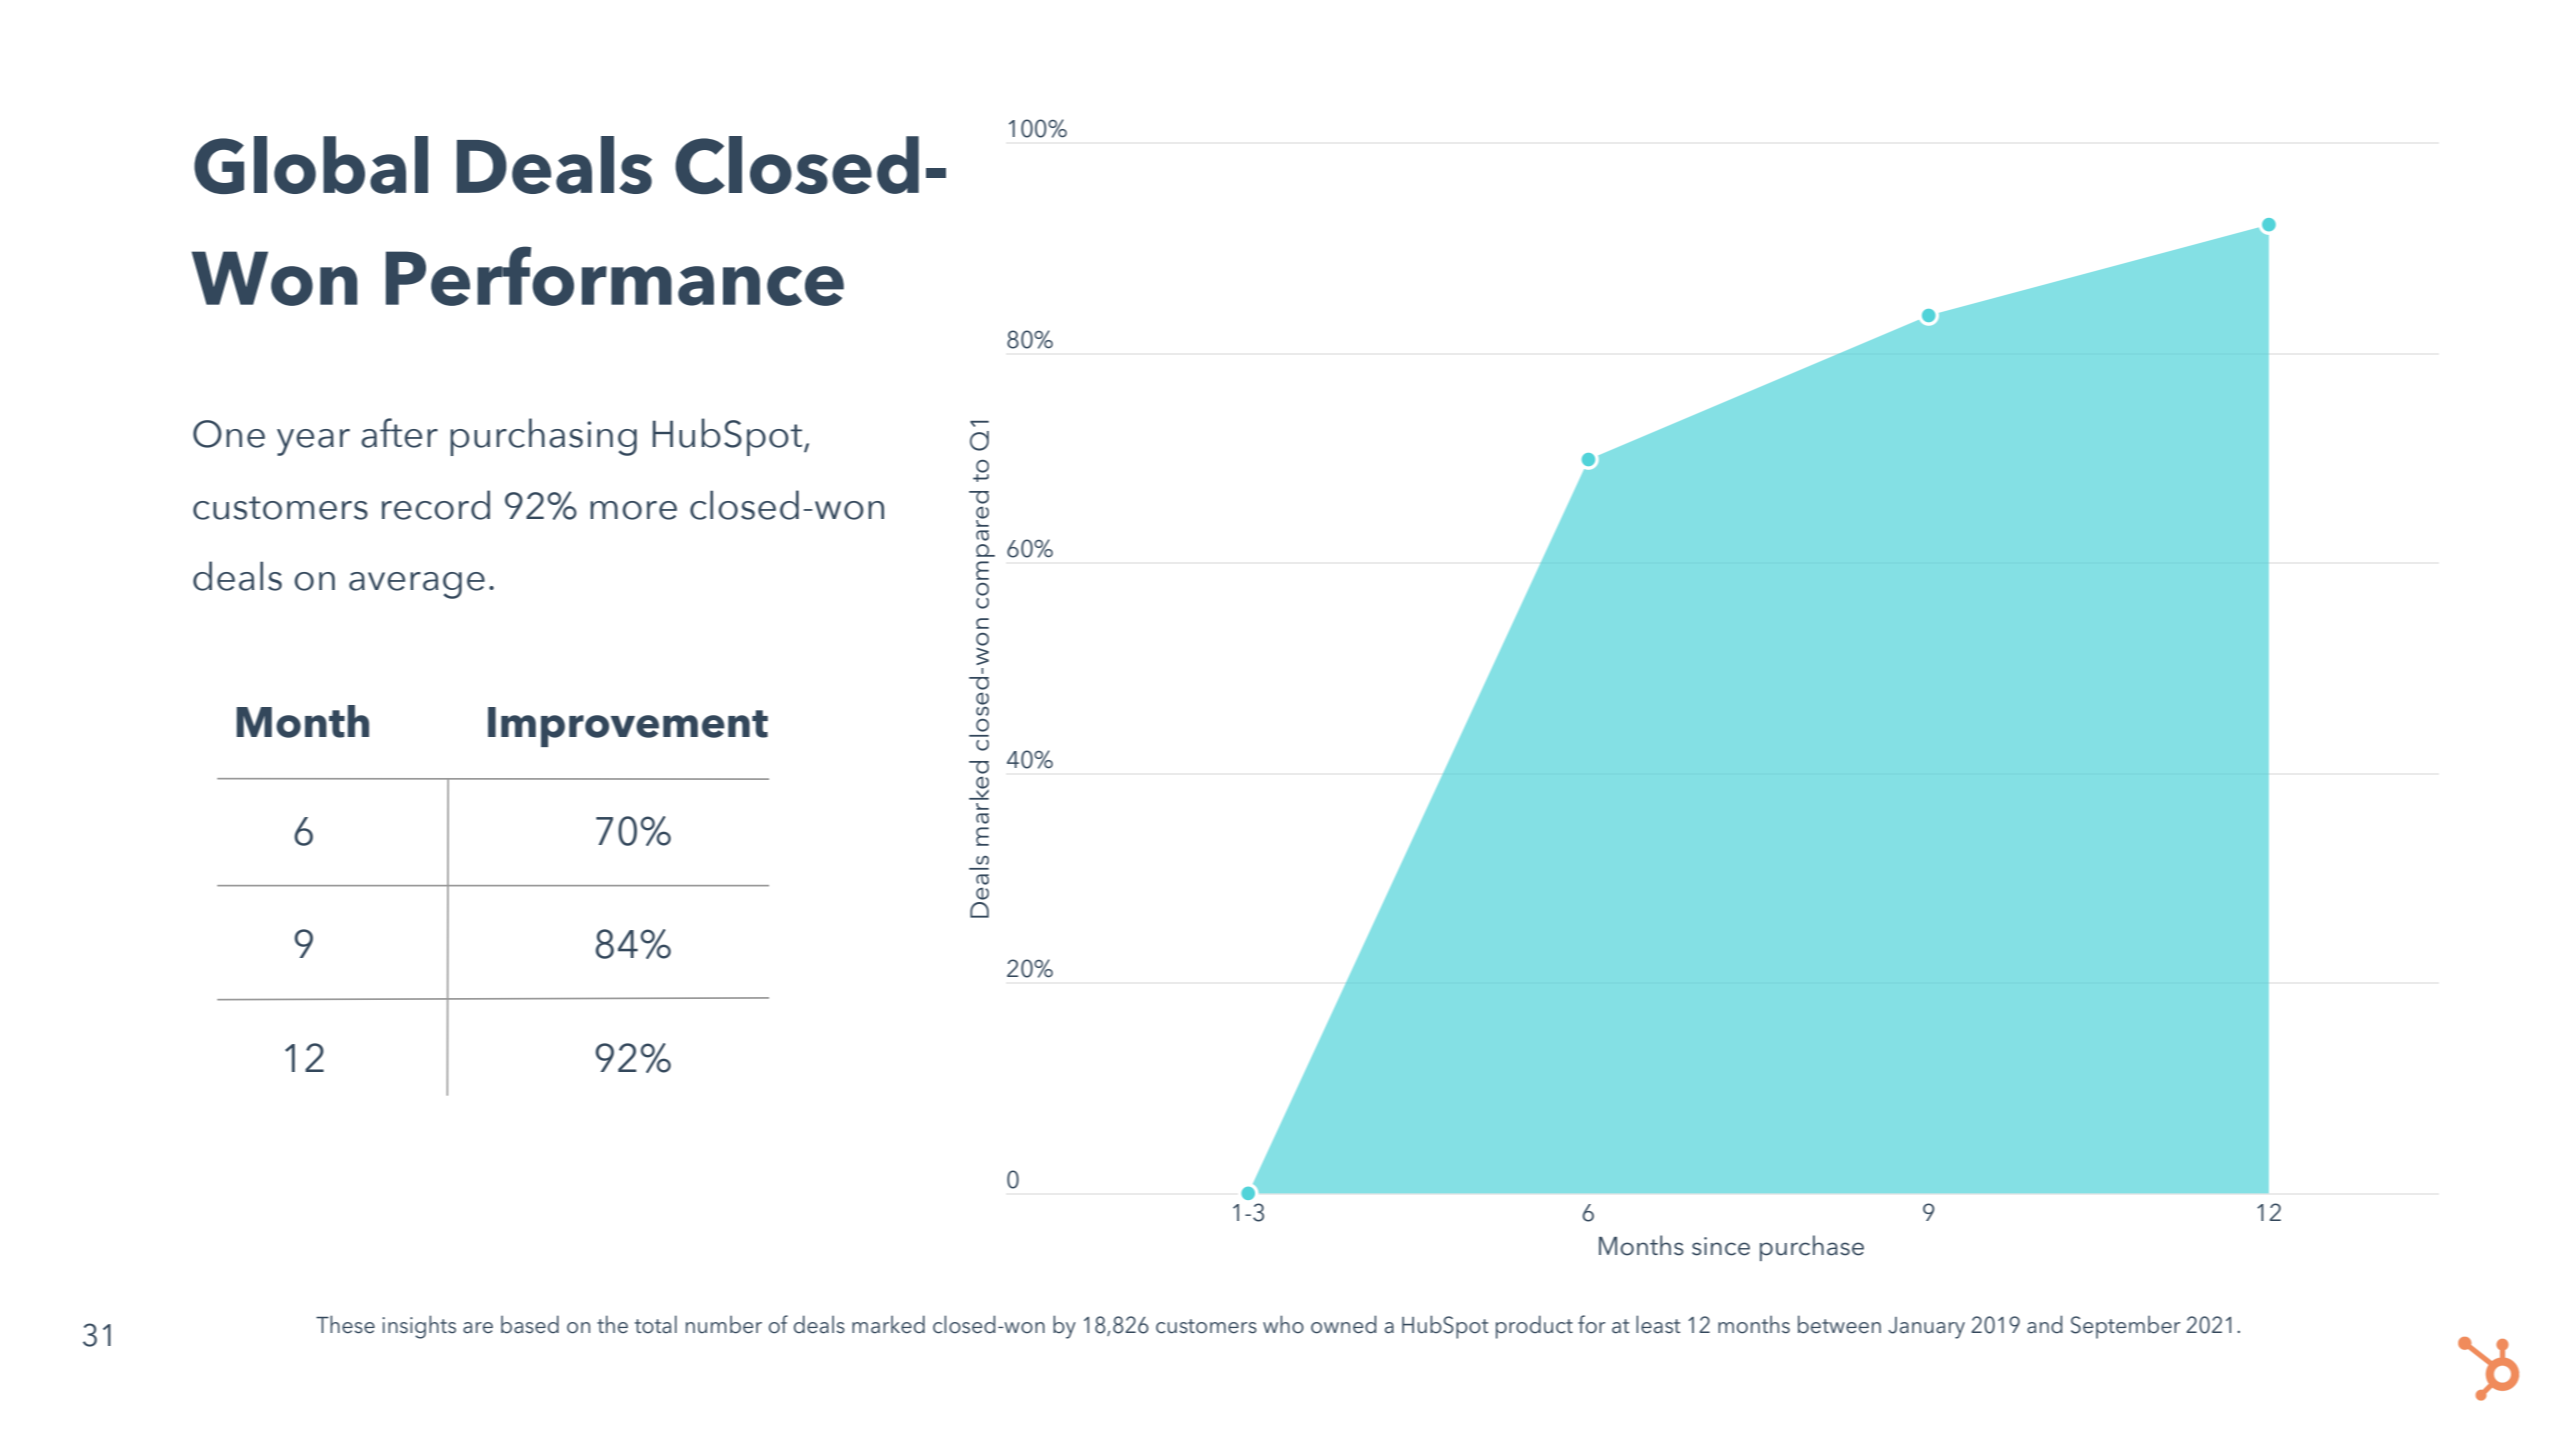 This page has width=2557, height=1445. What do you see at coordinates (530, 1324) in the page?
I see `based` at bounding box center [530, 1324].
